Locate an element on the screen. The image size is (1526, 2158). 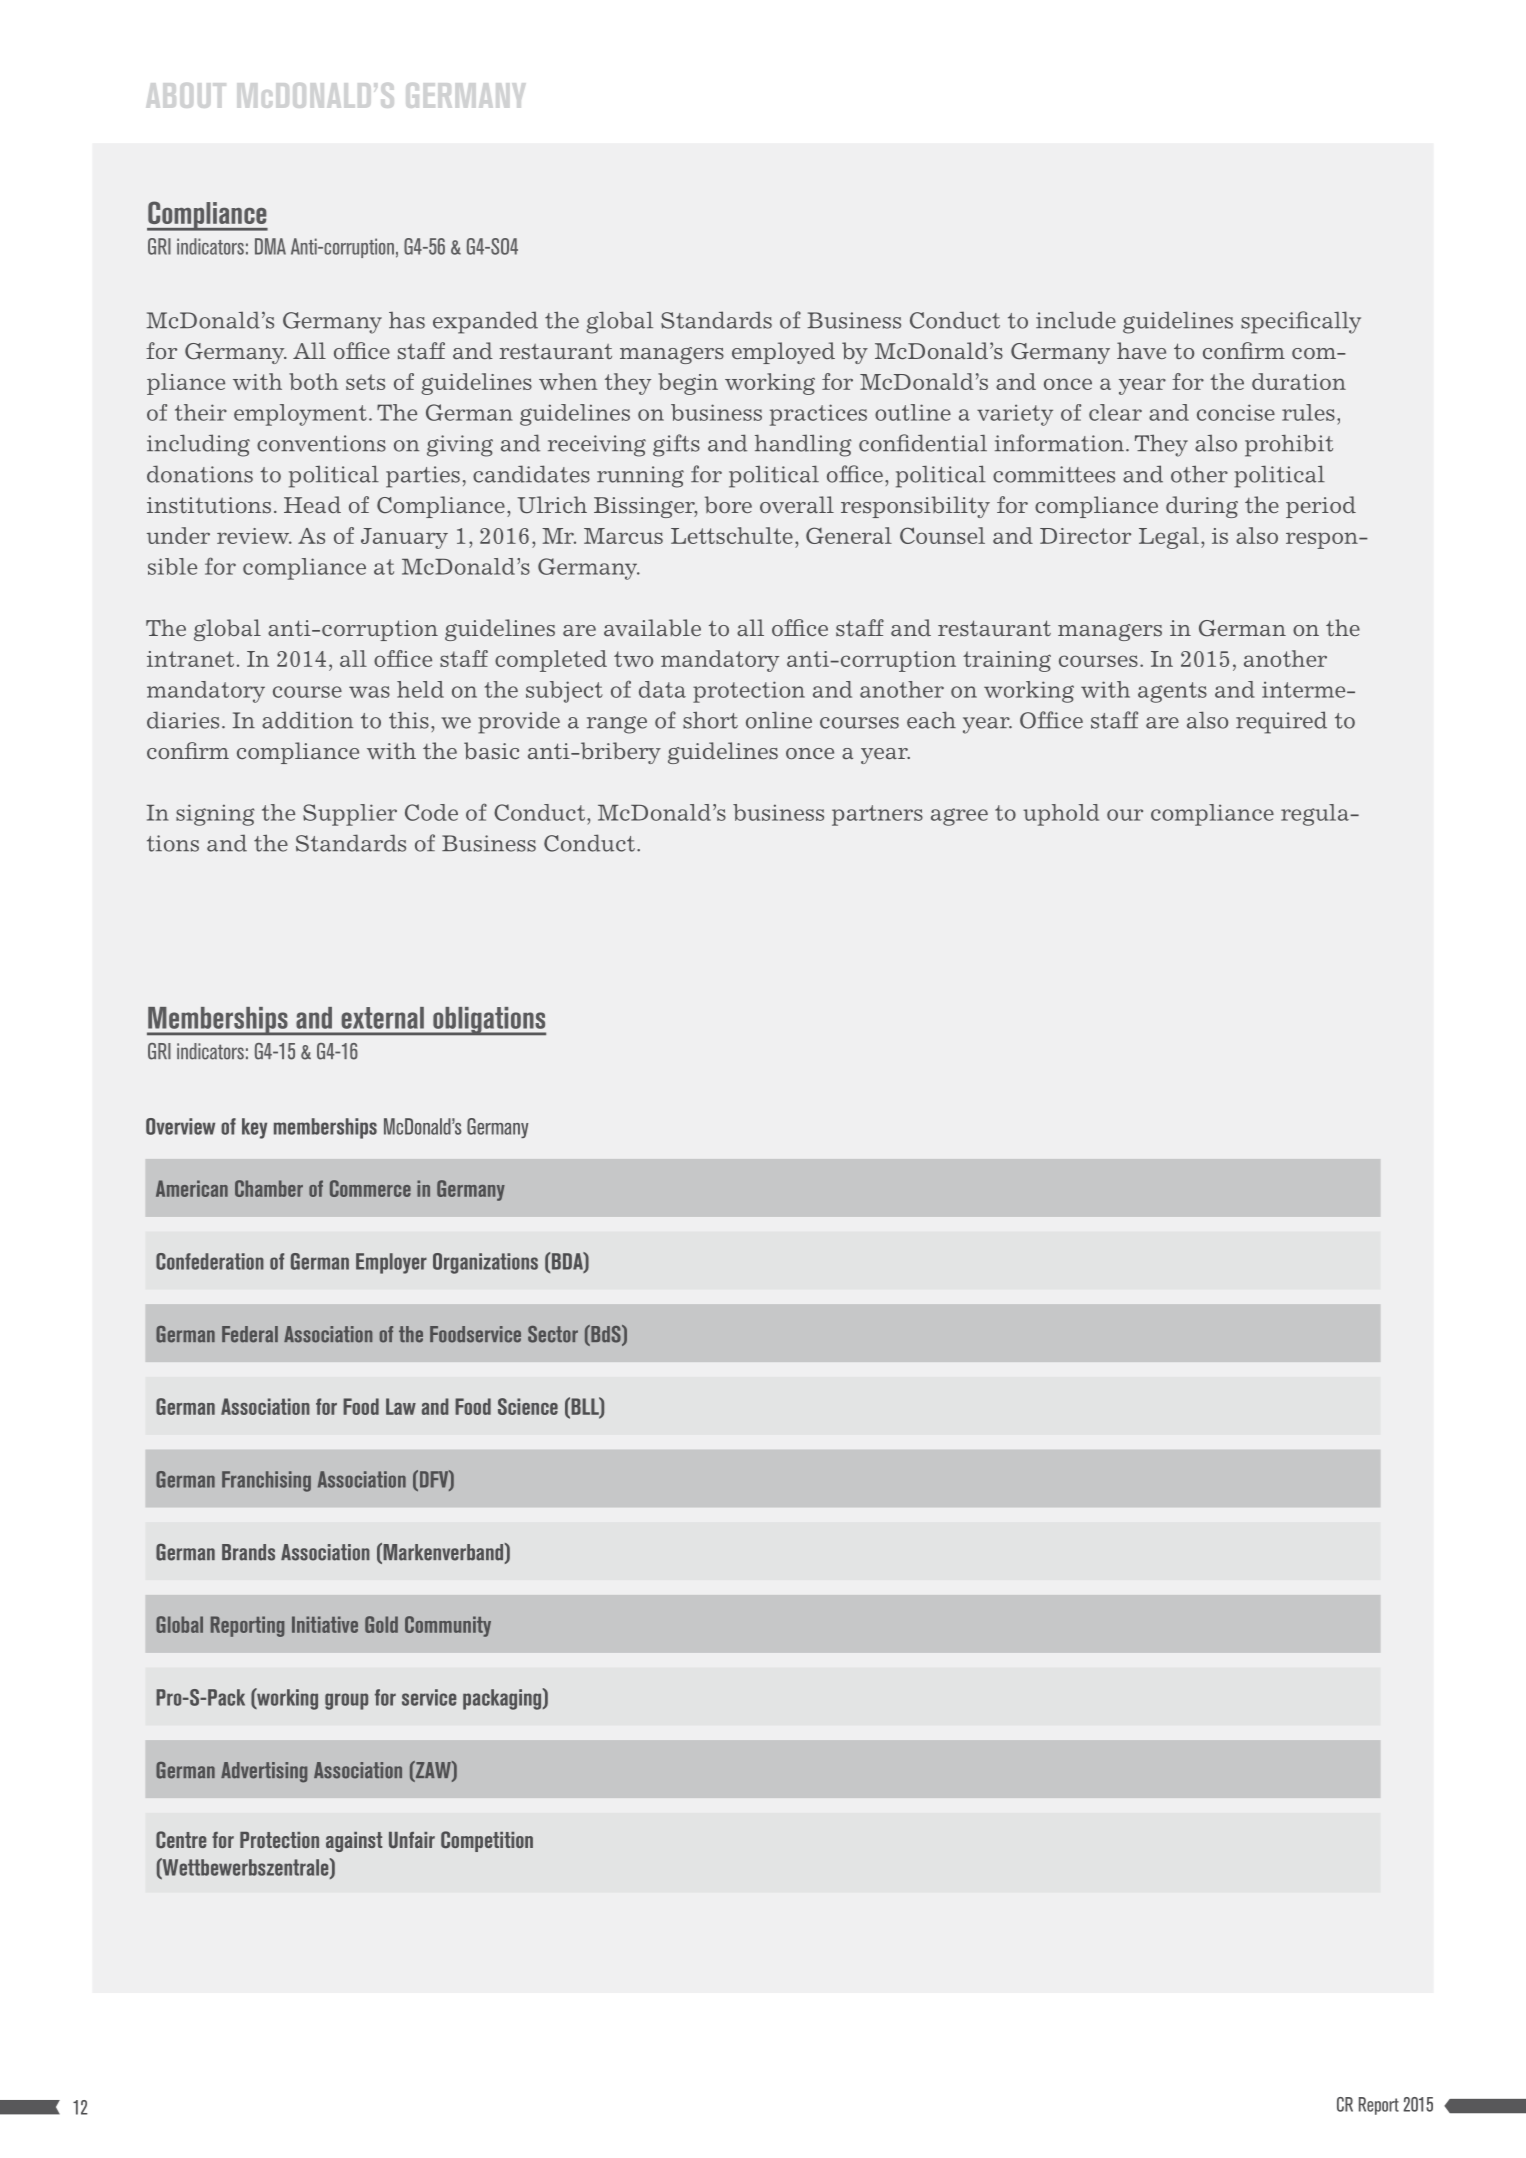
Competition is located at coordinates (487, 1841).
